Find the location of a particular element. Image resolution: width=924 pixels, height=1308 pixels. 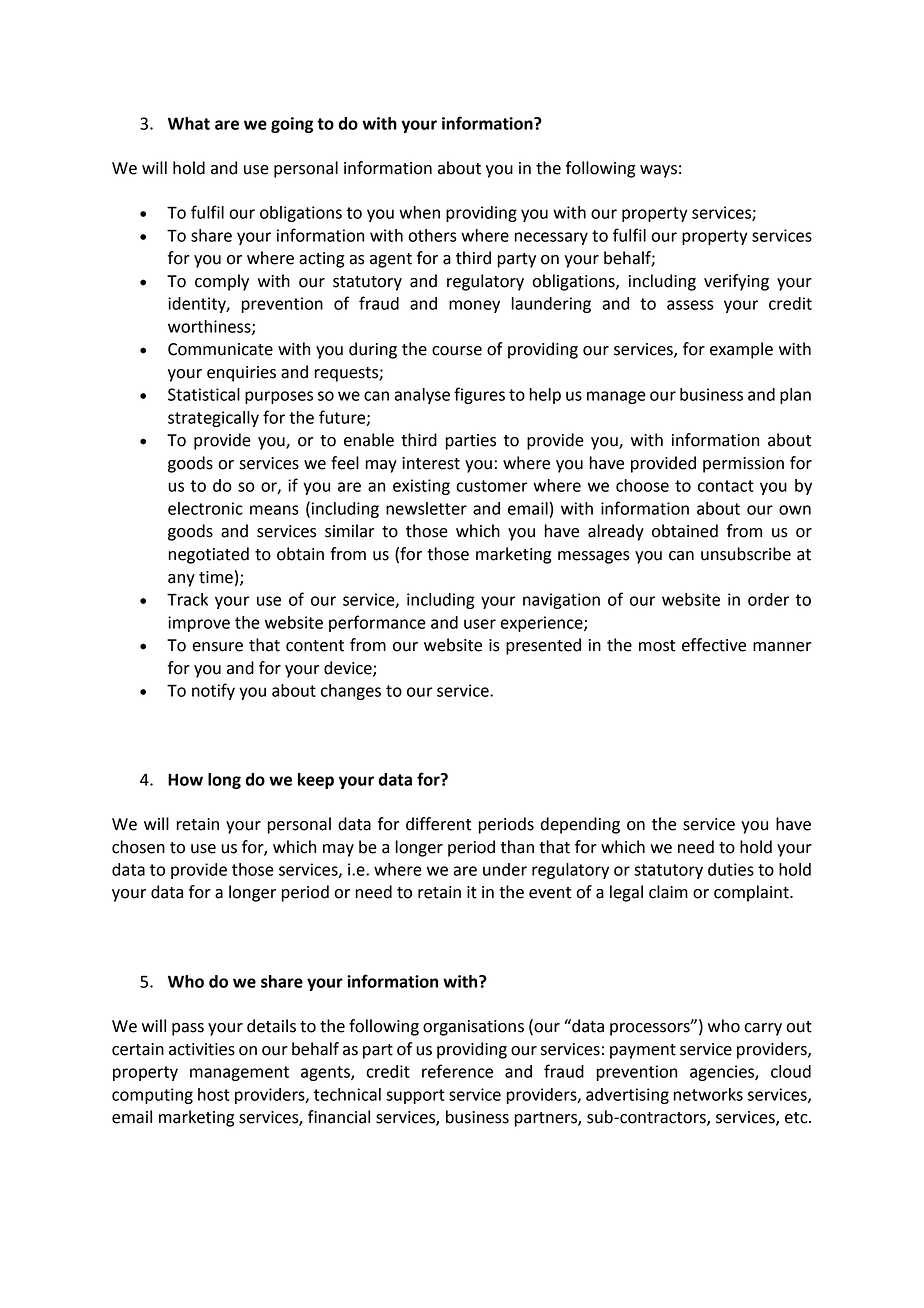

improve is located at coordinates (199, 624).
